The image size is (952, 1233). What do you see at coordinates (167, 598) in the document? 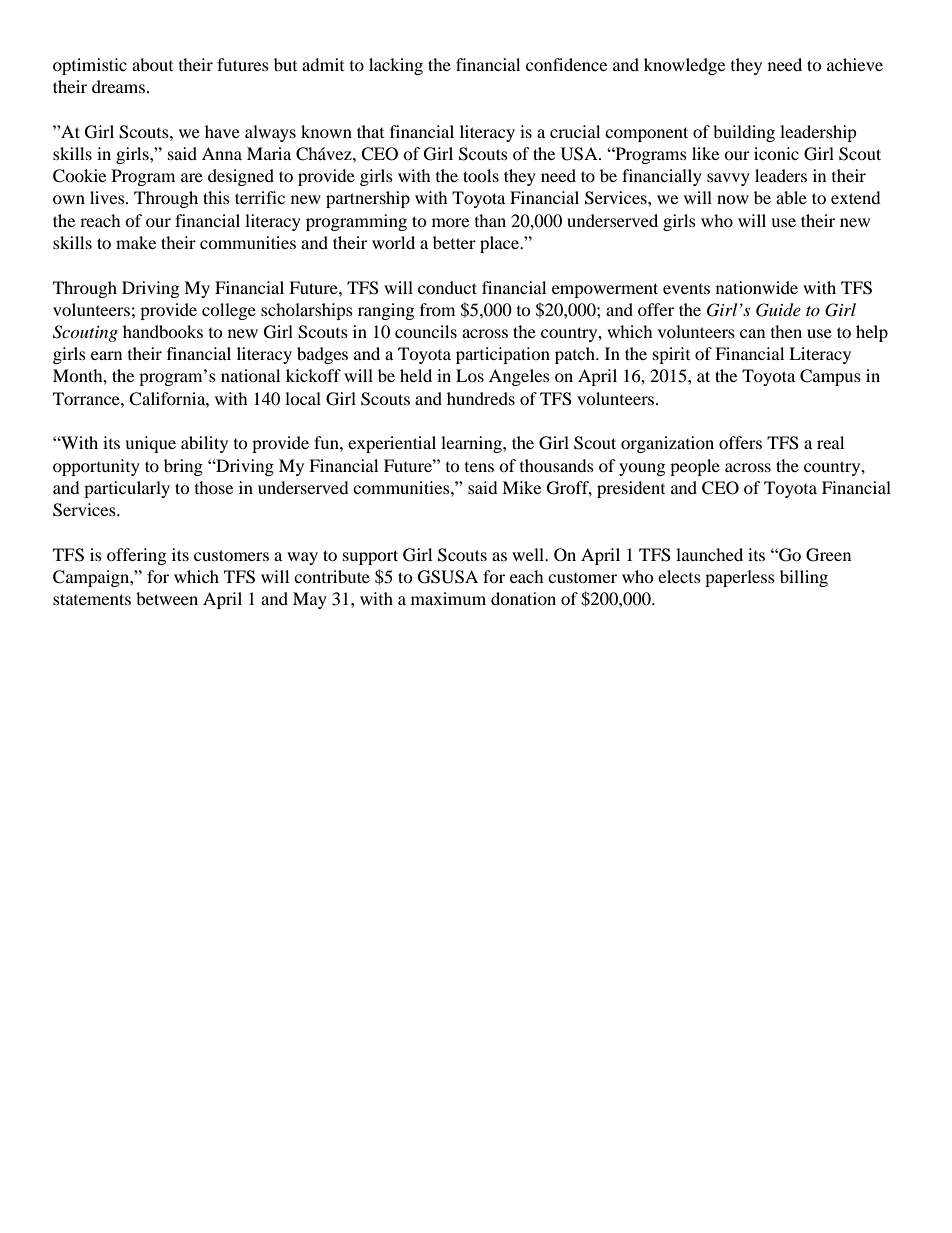
I see `between` at bounding box center [167, 598].
